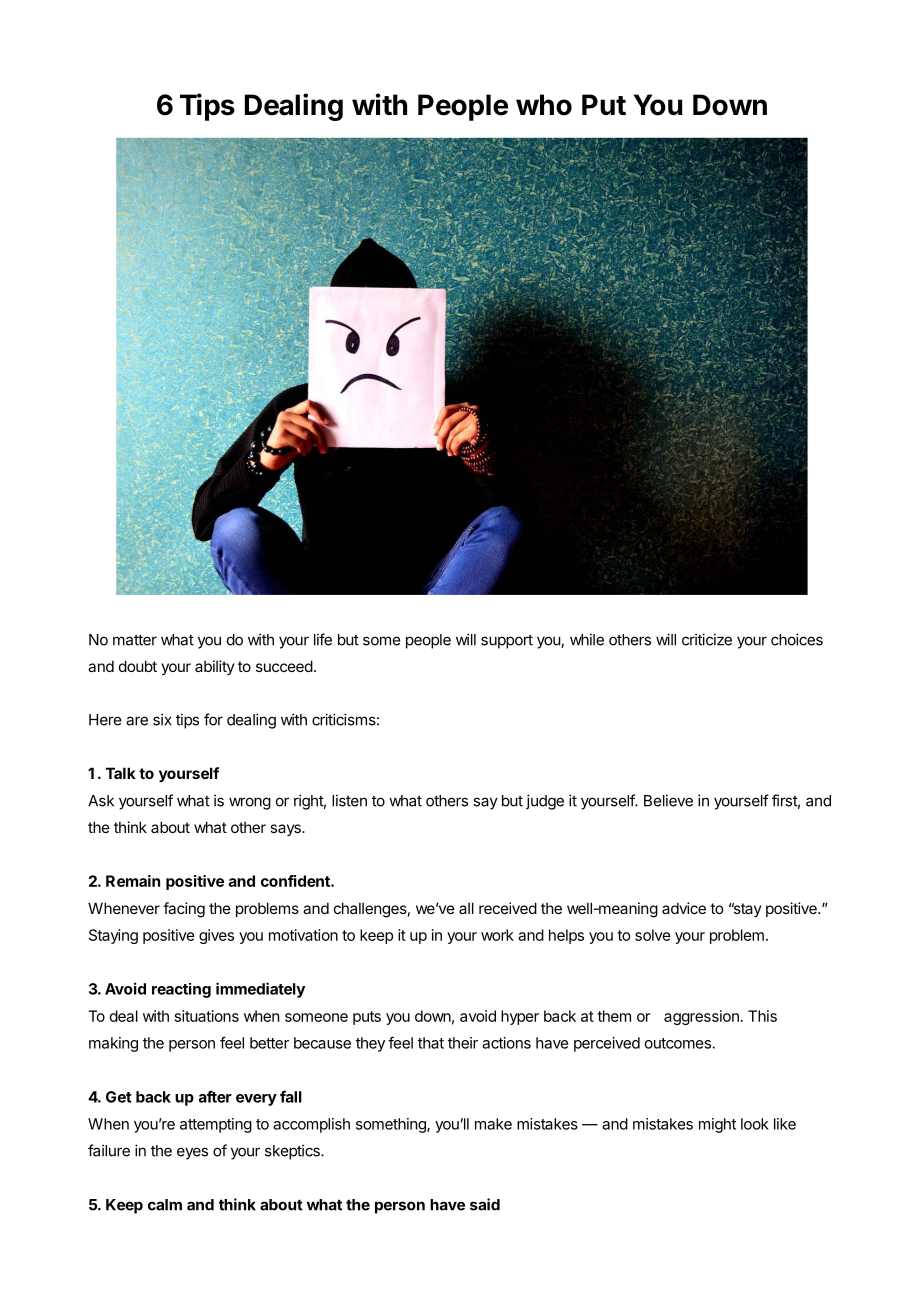 This screenshot has height=1308, width=924. I want to click on criticize, so click(707, 639).
